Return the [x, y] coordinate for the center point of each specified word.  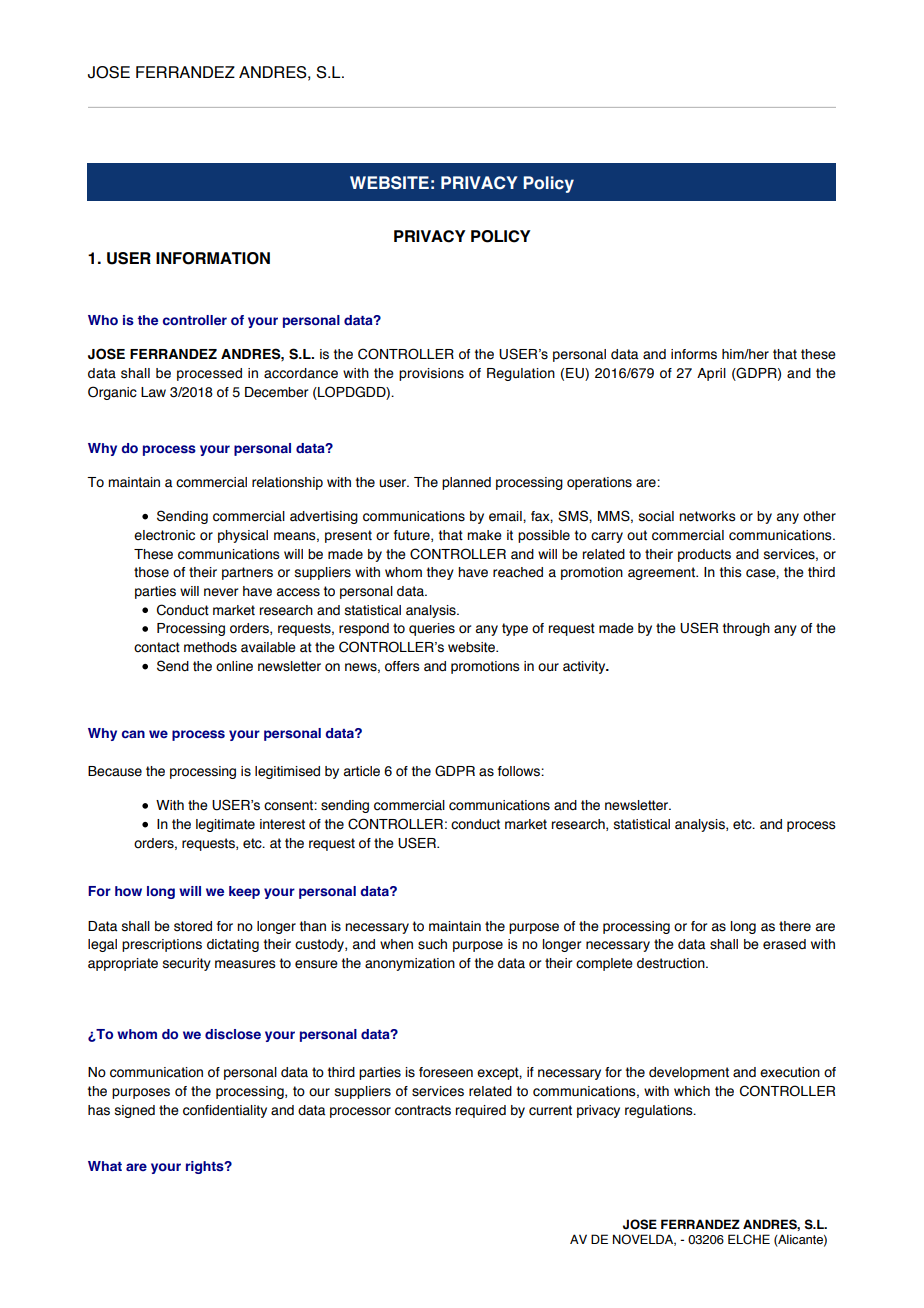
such [432, 944]
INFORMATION [213, 258]
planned [466, 483]
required [481, 1111]
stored [193, 926]
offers [402, 666]
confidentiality [225, 1111]
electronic [164, 535]
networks [707, 516]
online [234, 666]
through [746, 629]
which [692, 1091]
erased [784, 944]
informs [694, 354]
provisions [431, 374]
